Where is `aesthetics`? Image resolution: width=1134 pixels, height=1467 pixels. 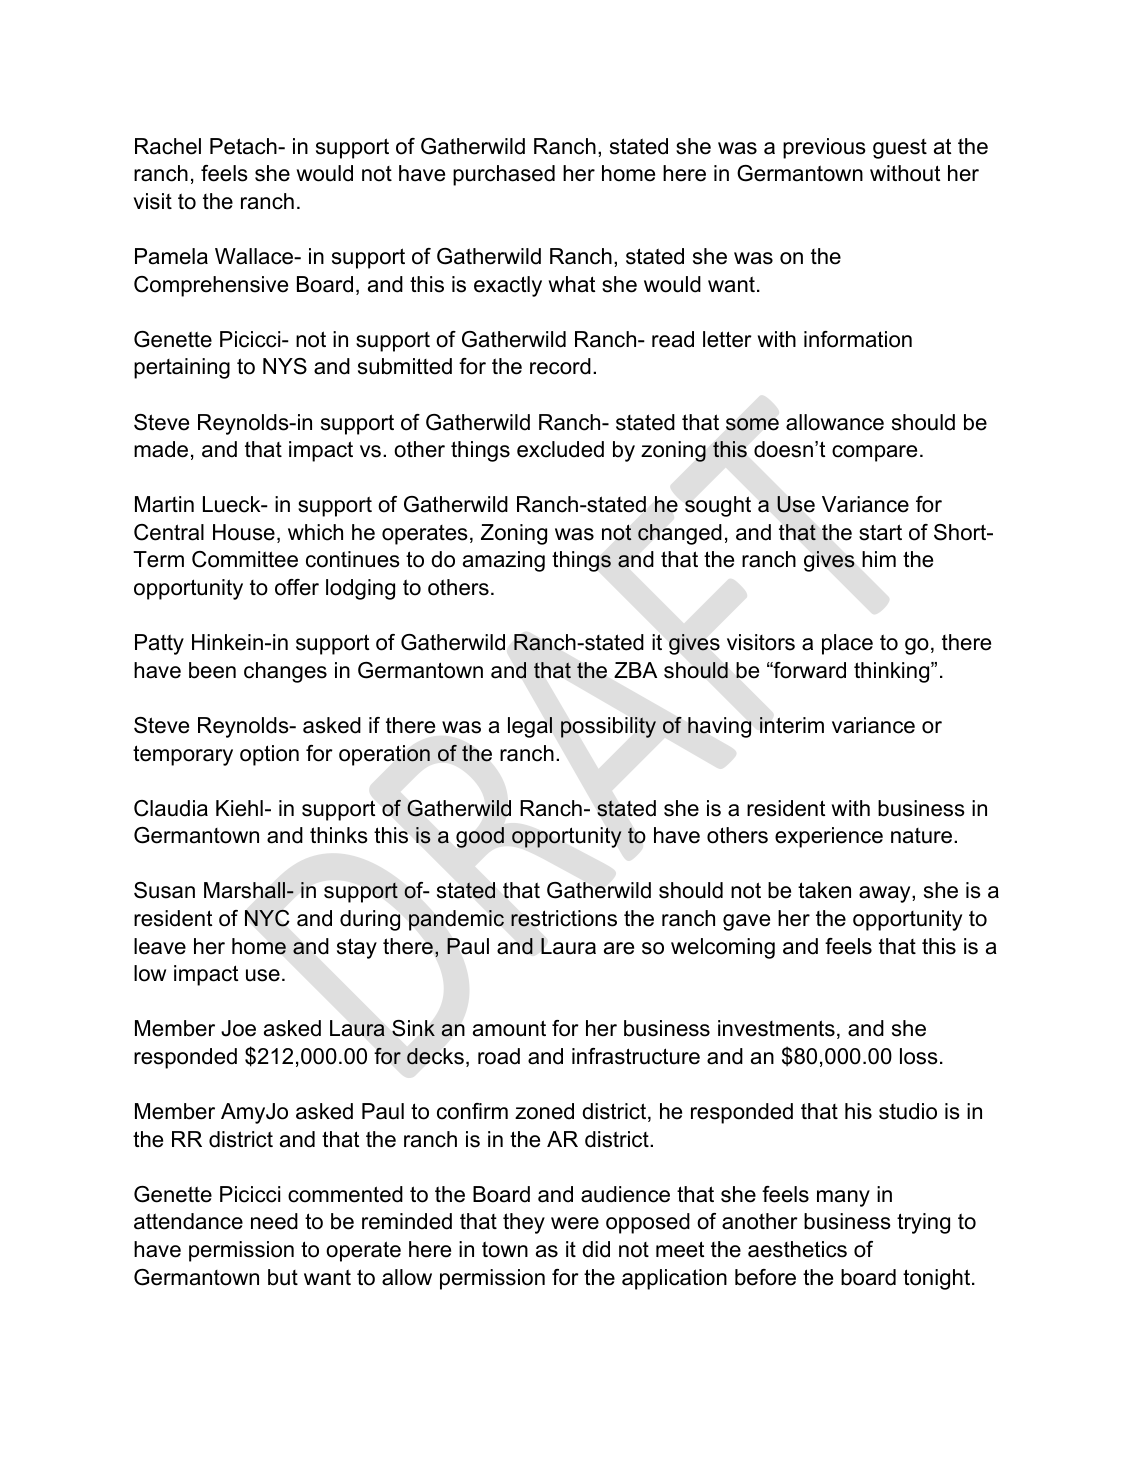
aesthetics is located at coordinates (797, 1249).
